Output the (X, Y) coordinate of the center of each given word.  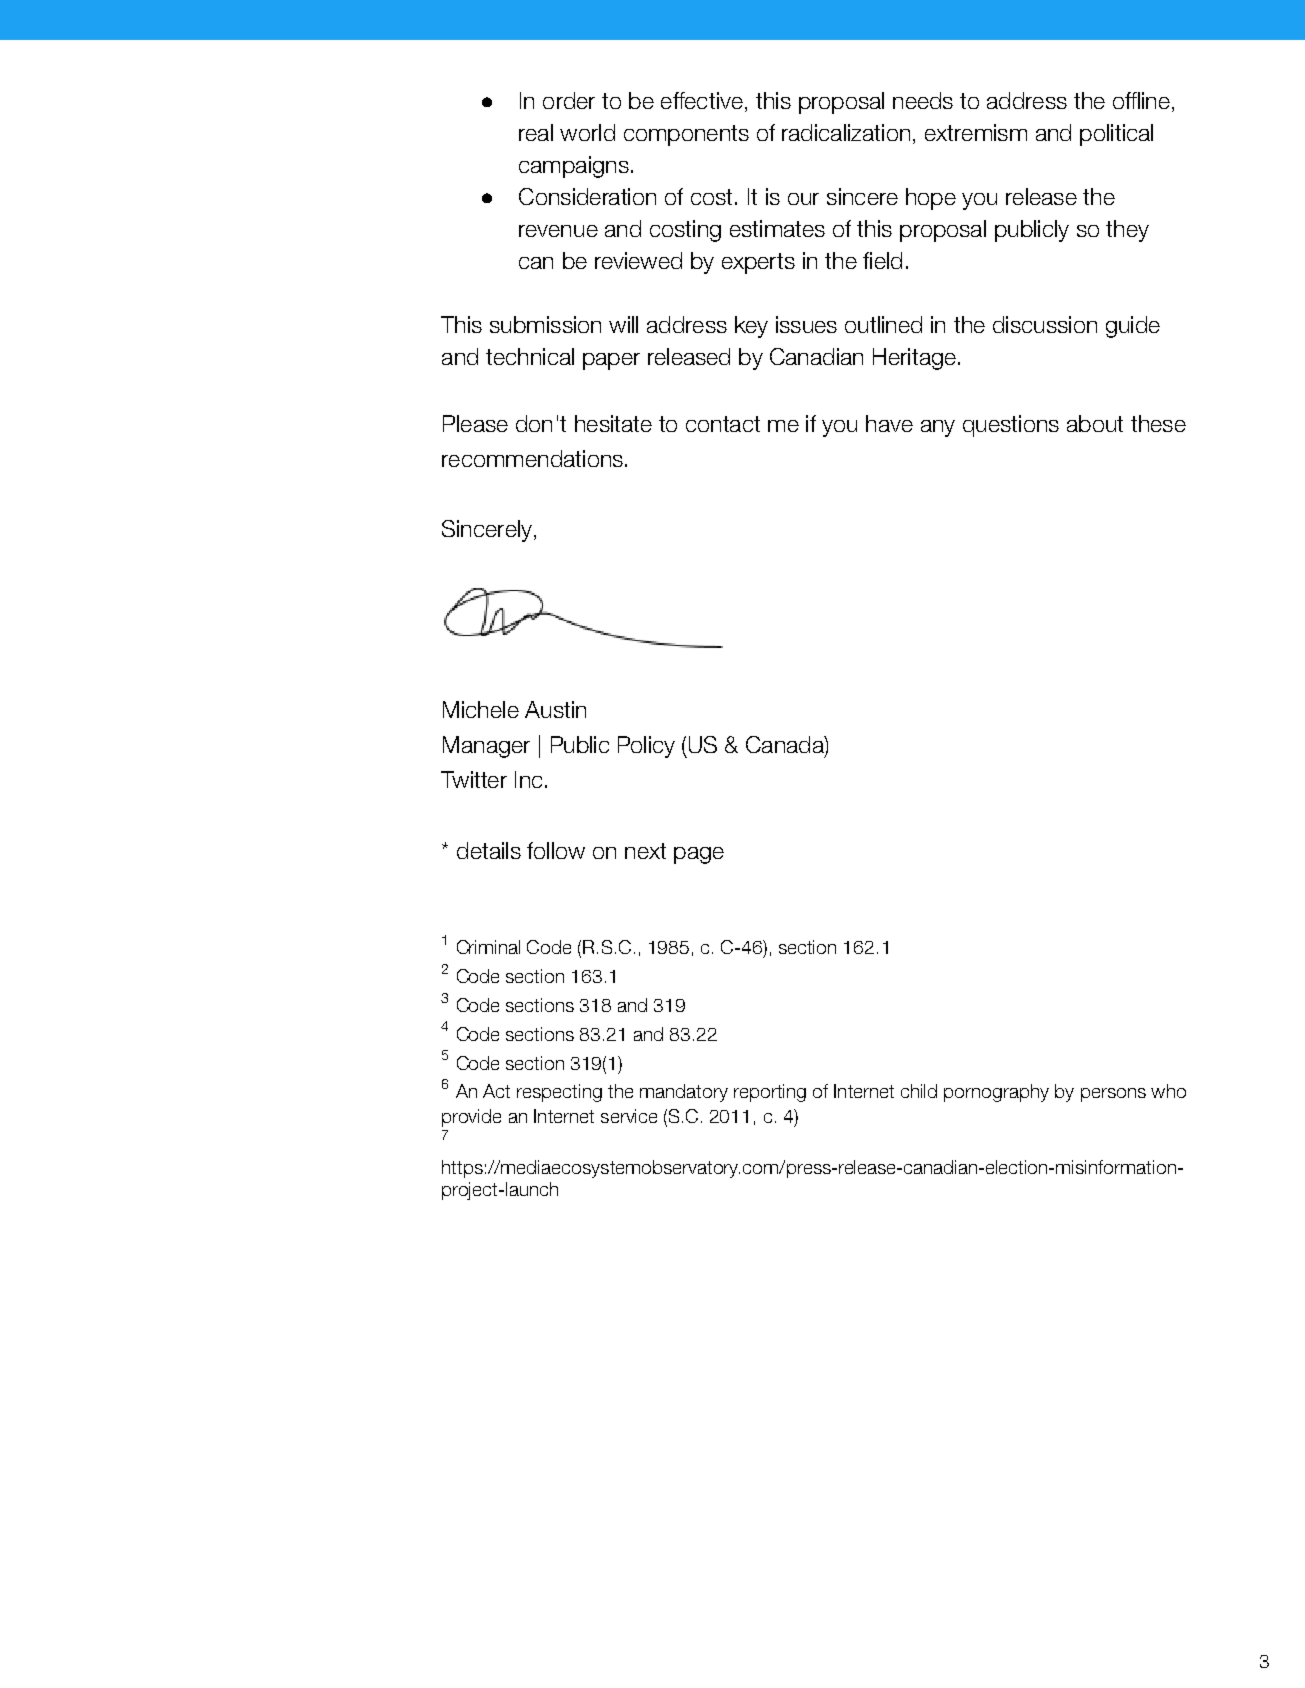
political (1116, 135)
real (536, 132)
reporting (770, 1093)
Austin (555, 709)
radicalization (846, 132)
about (1095, 423)
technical (530, 356)
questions (1011, 426)
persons (1113, 1095)
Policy (646, 747)
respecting (559, 1093)
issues (806, 324)
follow (556, 850)
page (699, 855)
